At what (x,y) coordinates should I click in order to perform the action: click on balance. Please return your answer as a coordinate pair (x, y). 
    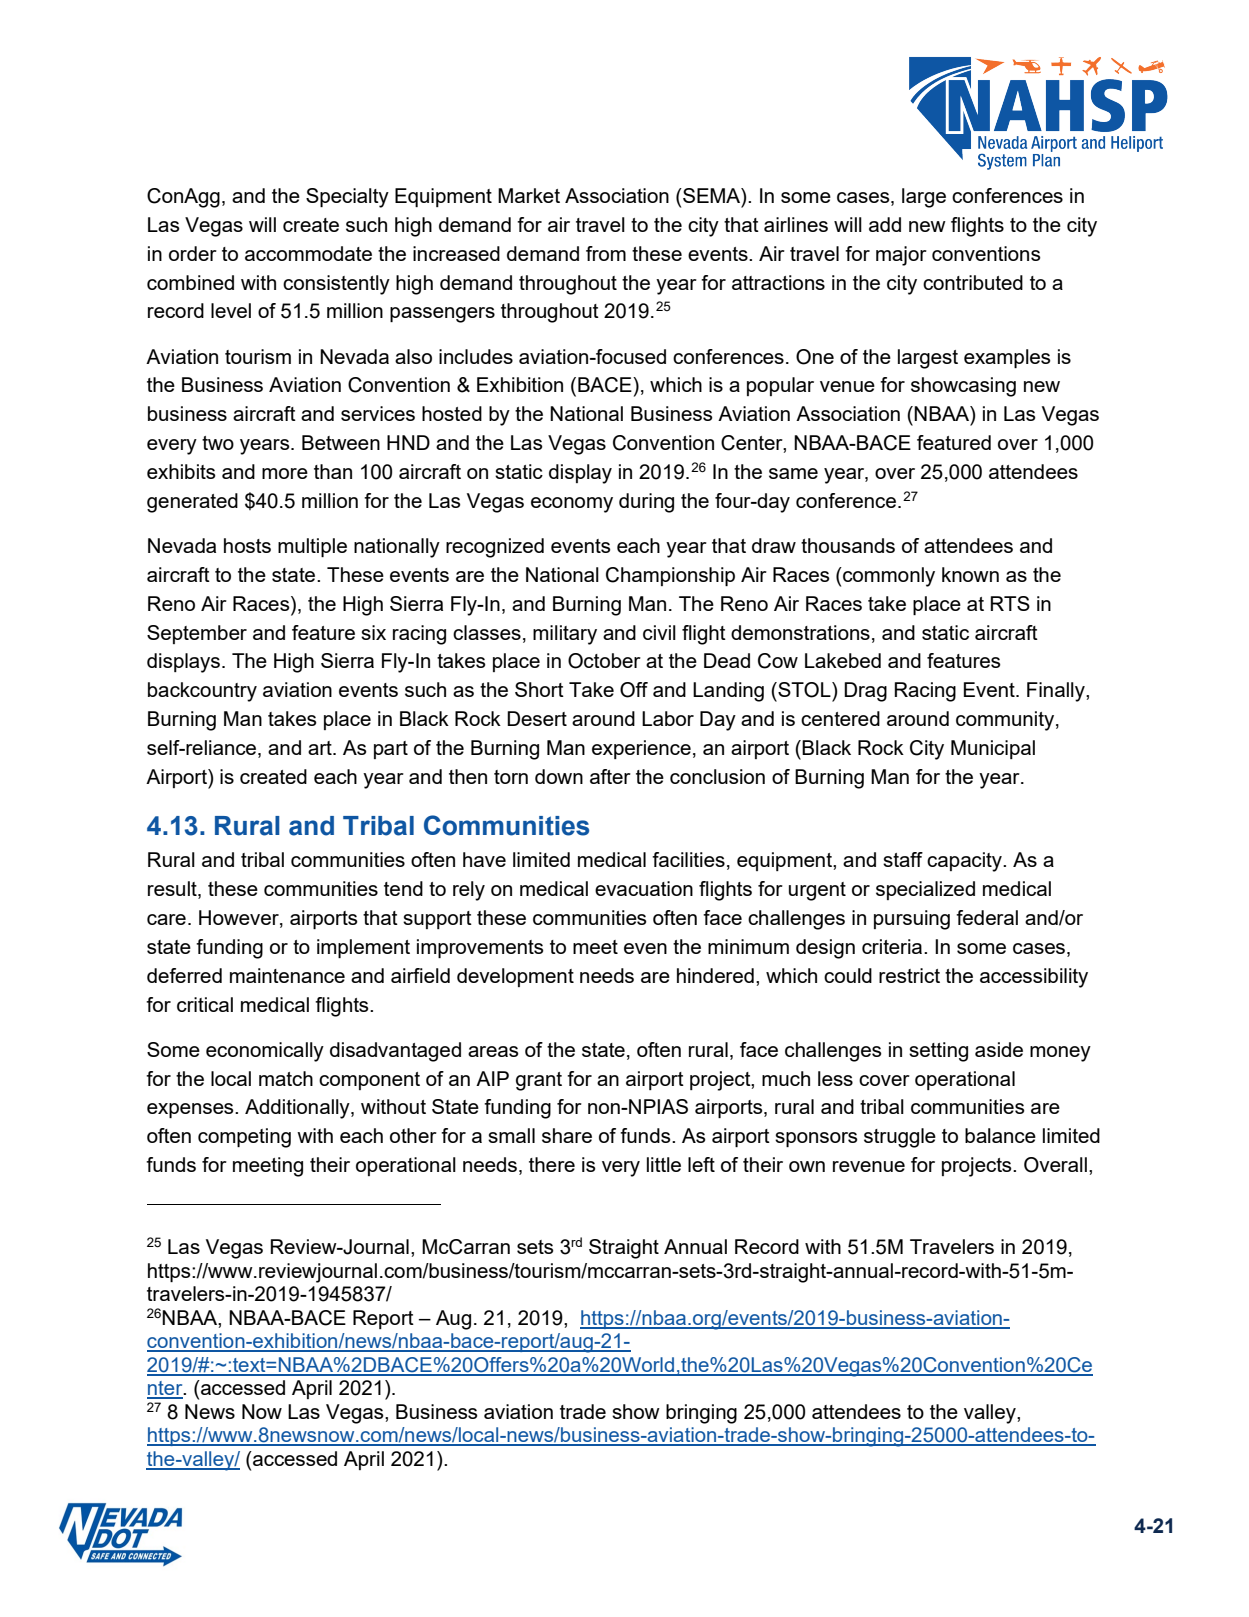
    Looking at the image, I should click on (1000, 1135).
